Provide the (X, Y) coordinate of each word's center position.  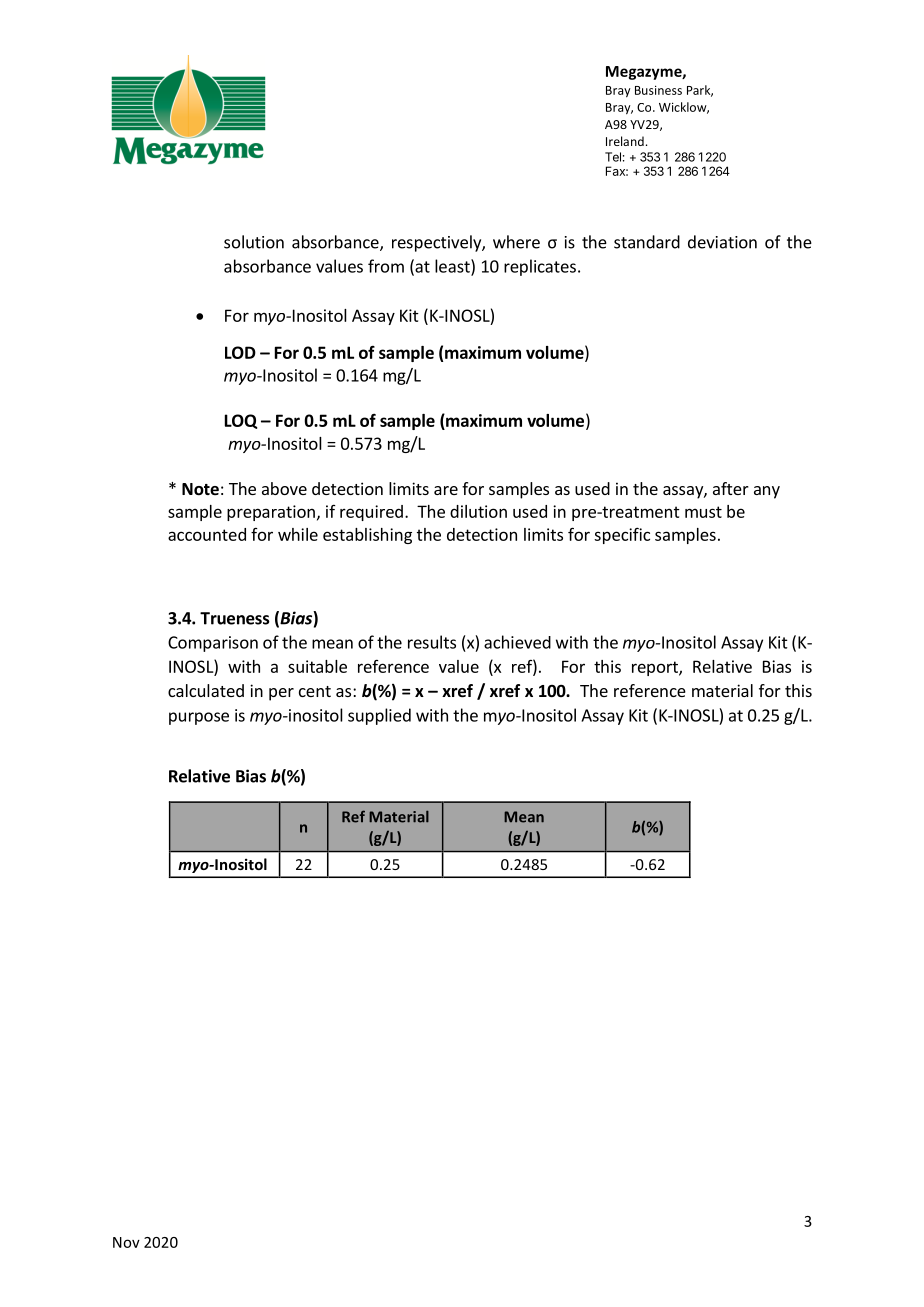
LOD (240, 352)
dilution (478, 511)
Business (658, 90)
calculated (206, 690)
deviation (722, 242)
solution (254, 242)
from (386, 266)
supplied (379, 716)
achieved (517, 642)
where (516, 242)
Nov (126, 1242)
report (656, 668)
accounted (207, 534)
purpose (199, 718)
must (703, 512)
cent (315, 691)
